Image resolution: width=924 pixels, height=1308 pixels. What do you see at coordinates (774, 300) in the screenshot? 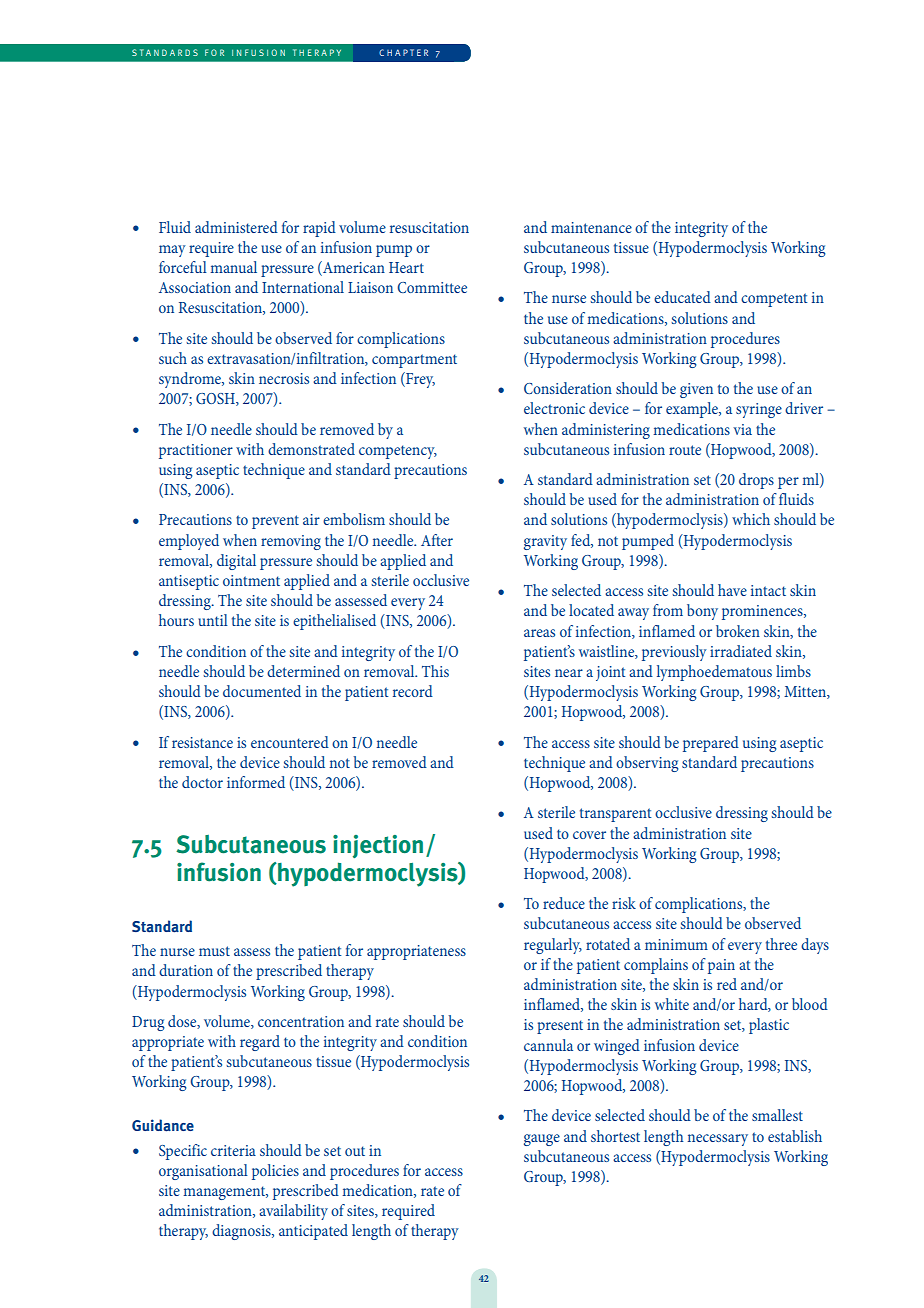
I see `competent` at bounding box center [774, 300].
